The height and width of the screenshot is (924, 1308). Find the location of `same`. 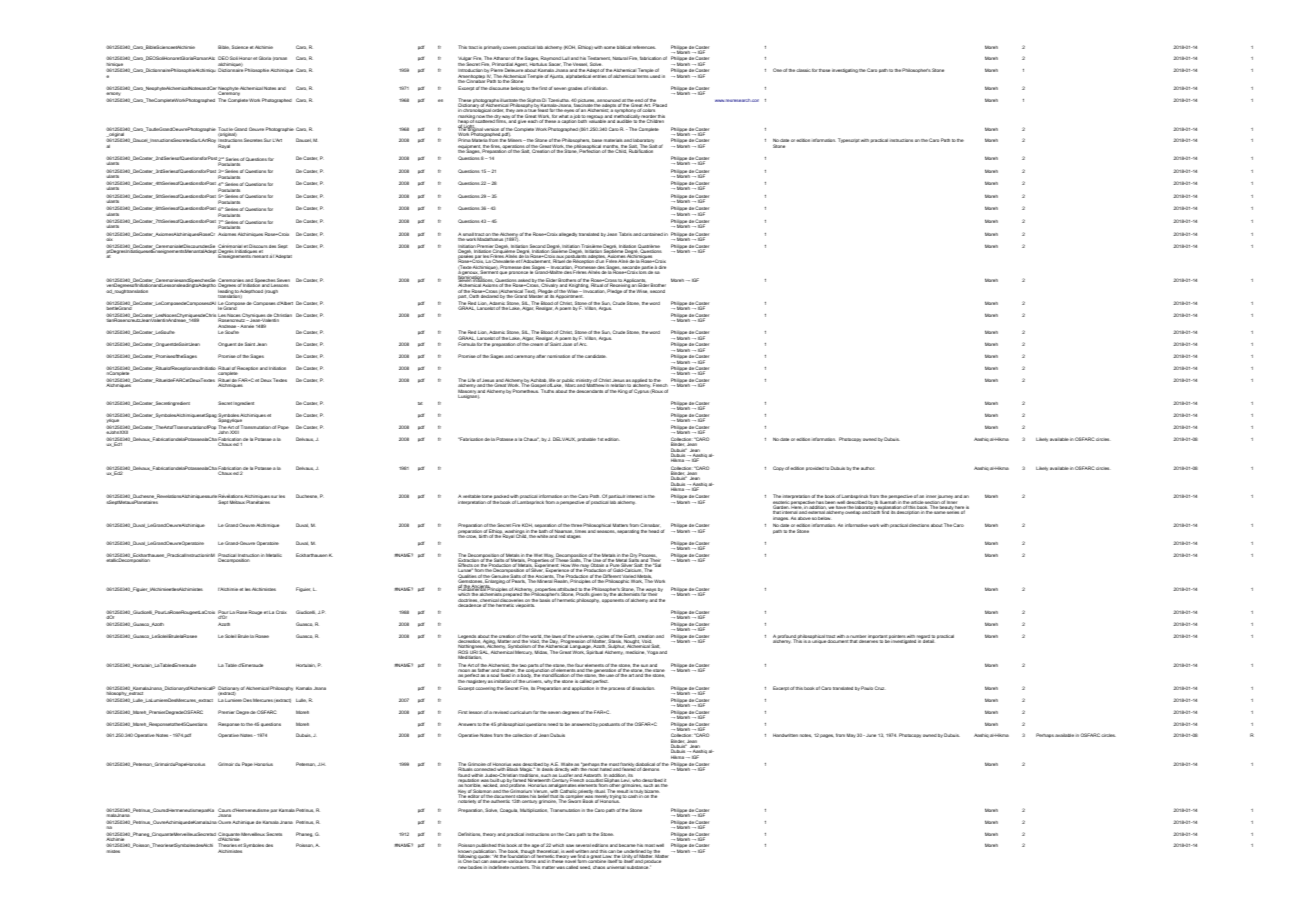

same is located at coordinates (940, 512).
